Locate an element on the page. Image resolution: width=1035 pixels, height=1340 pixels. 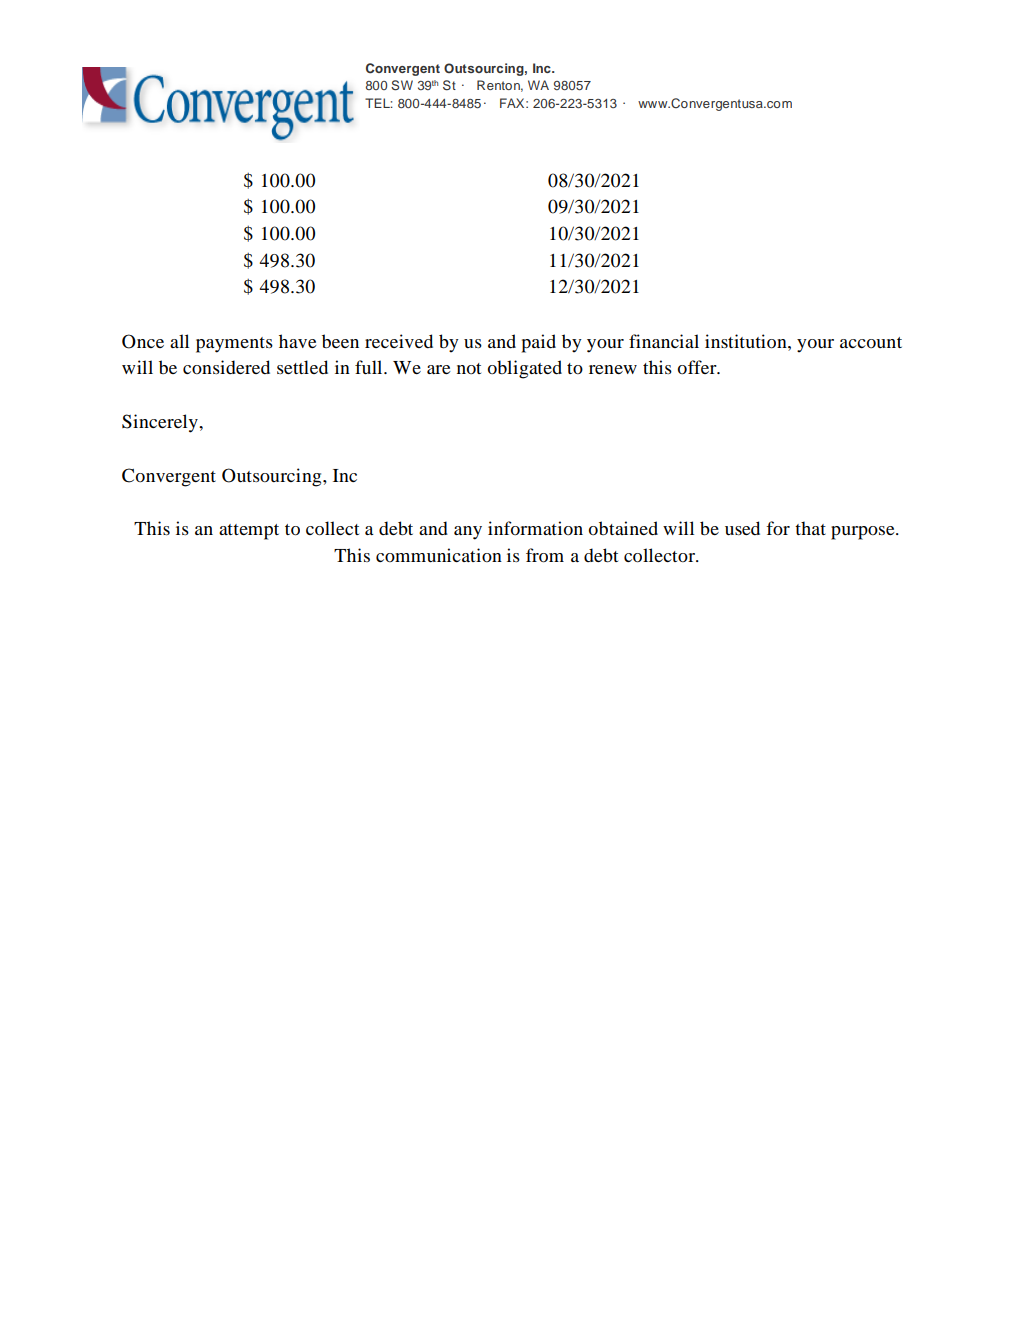
attempt is located at coordinates (249, 532).
